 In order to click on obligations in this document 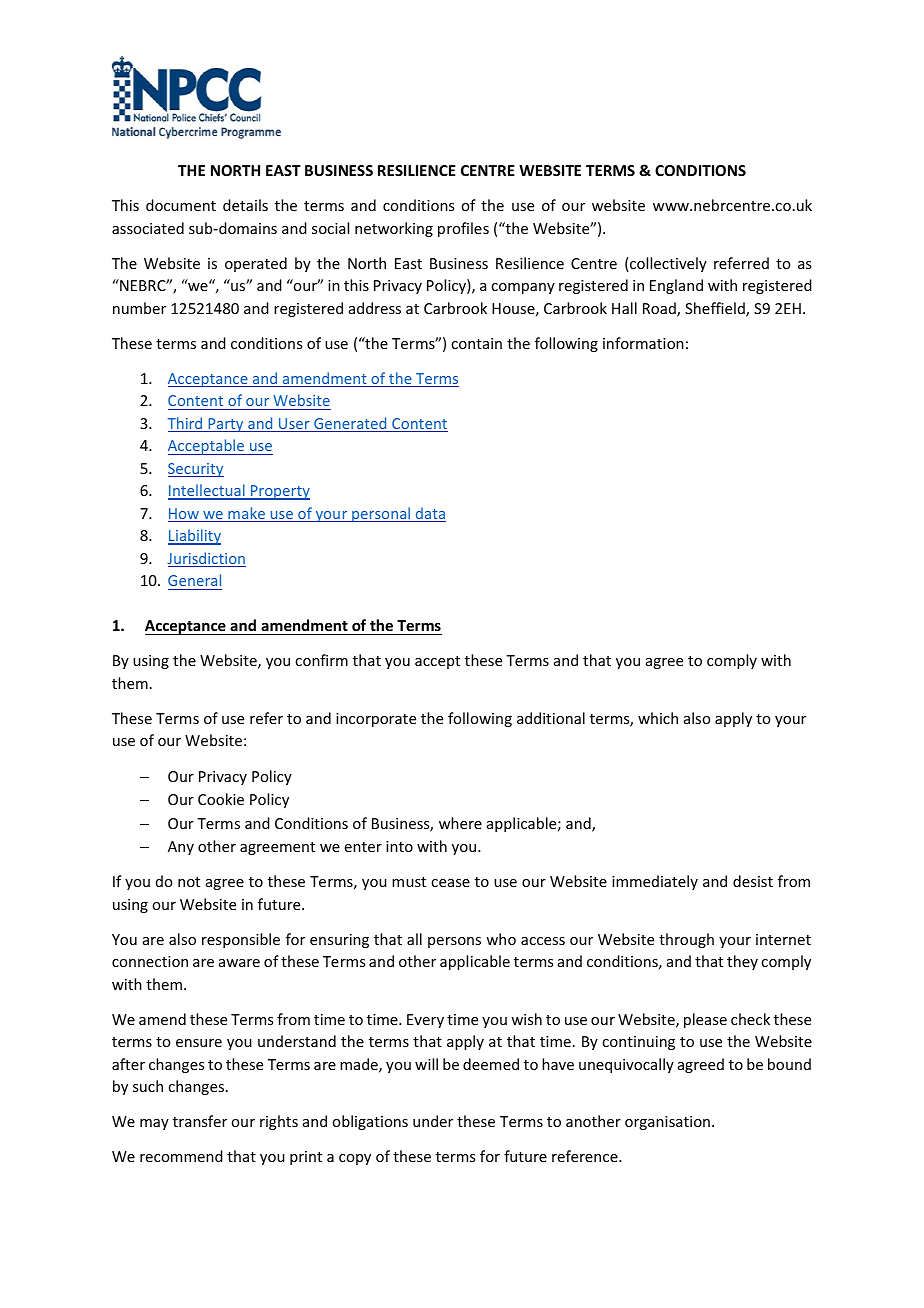, I will do `click(370, 1122)`.
